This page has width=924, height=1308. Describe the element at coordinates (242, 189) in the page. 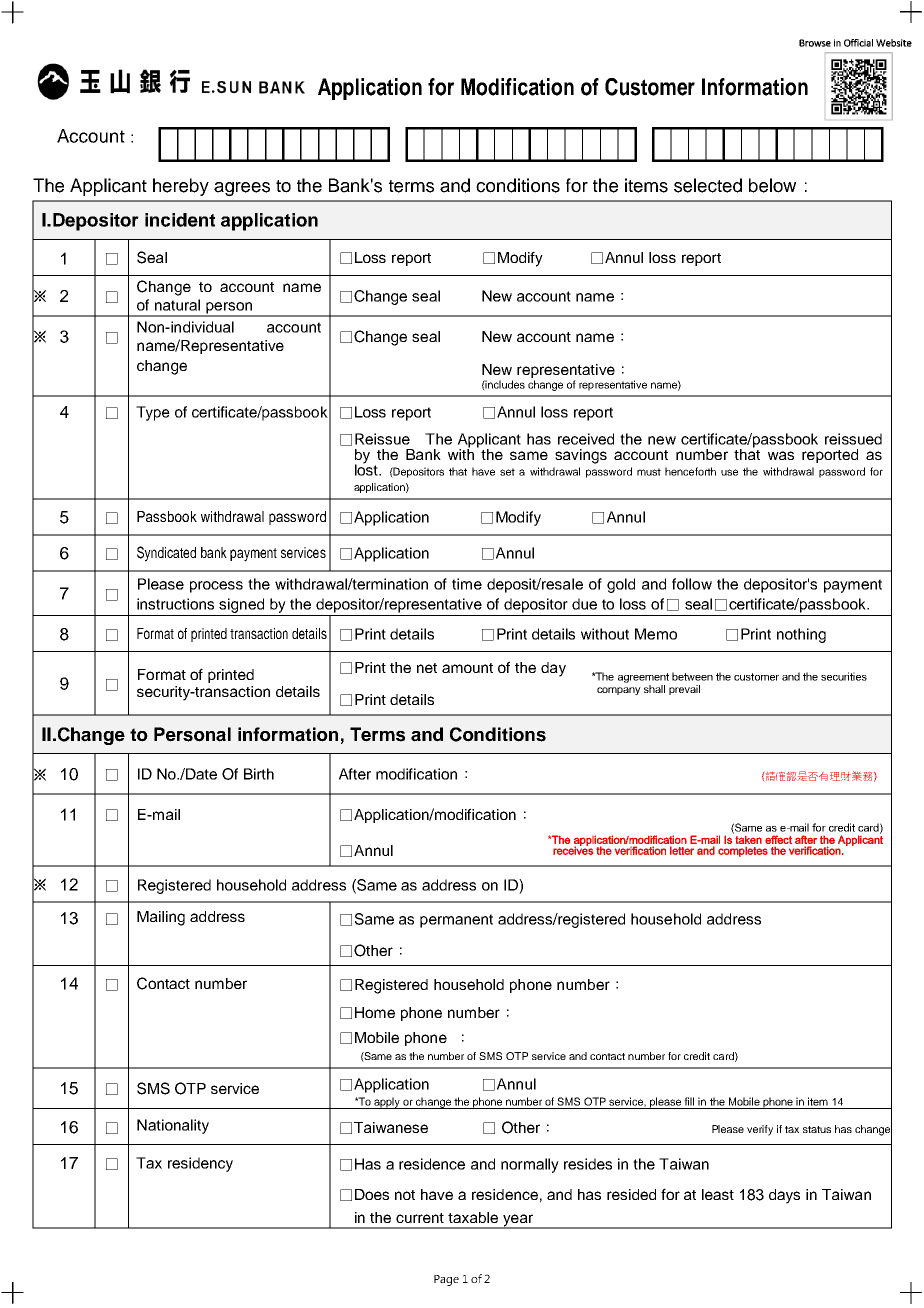

I see `agrees` at that location.
